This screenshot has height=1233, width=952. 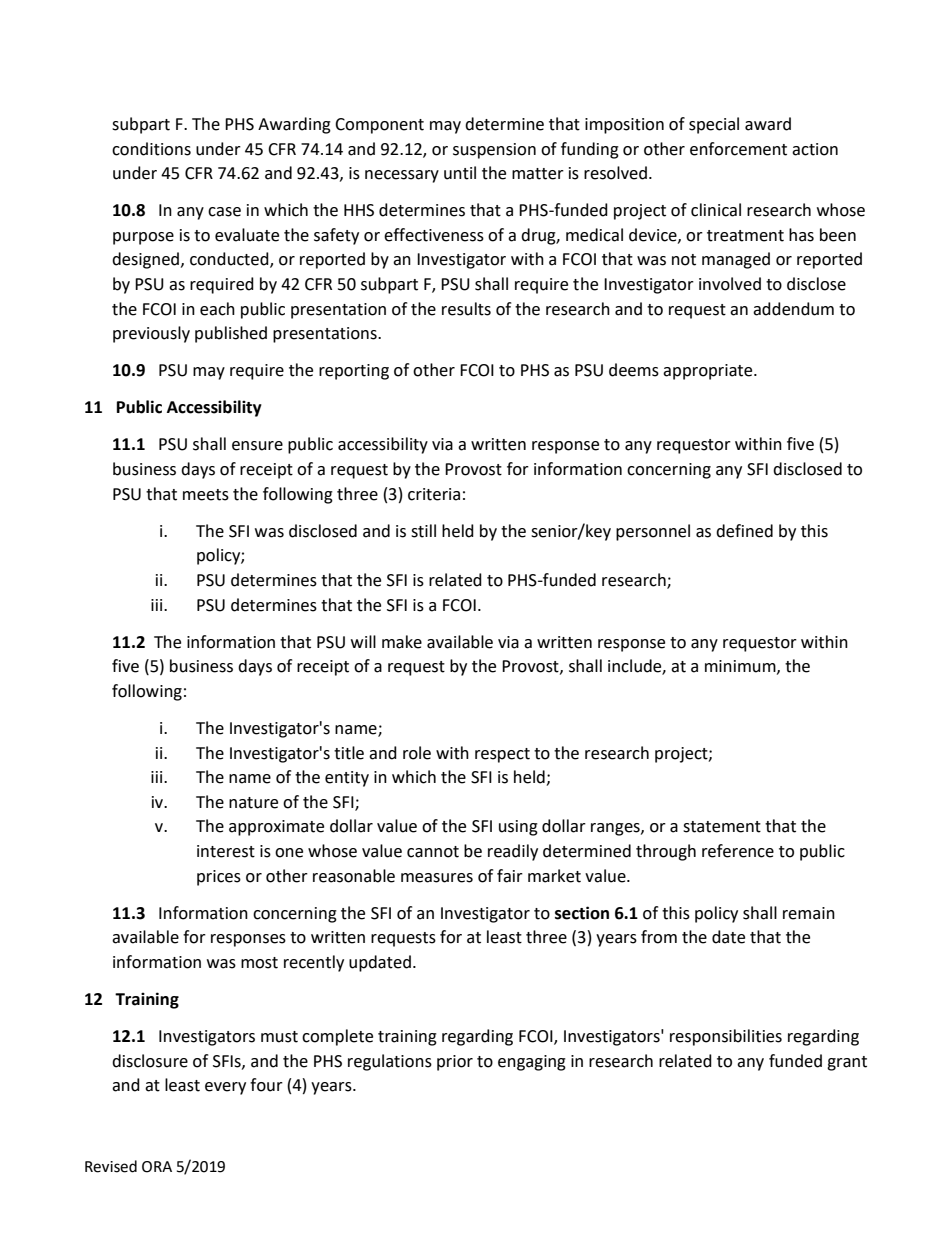 What do you see at coordinates (151, 149) in the screenshot?
I see `conditions` at bounding box center [151, 149].
